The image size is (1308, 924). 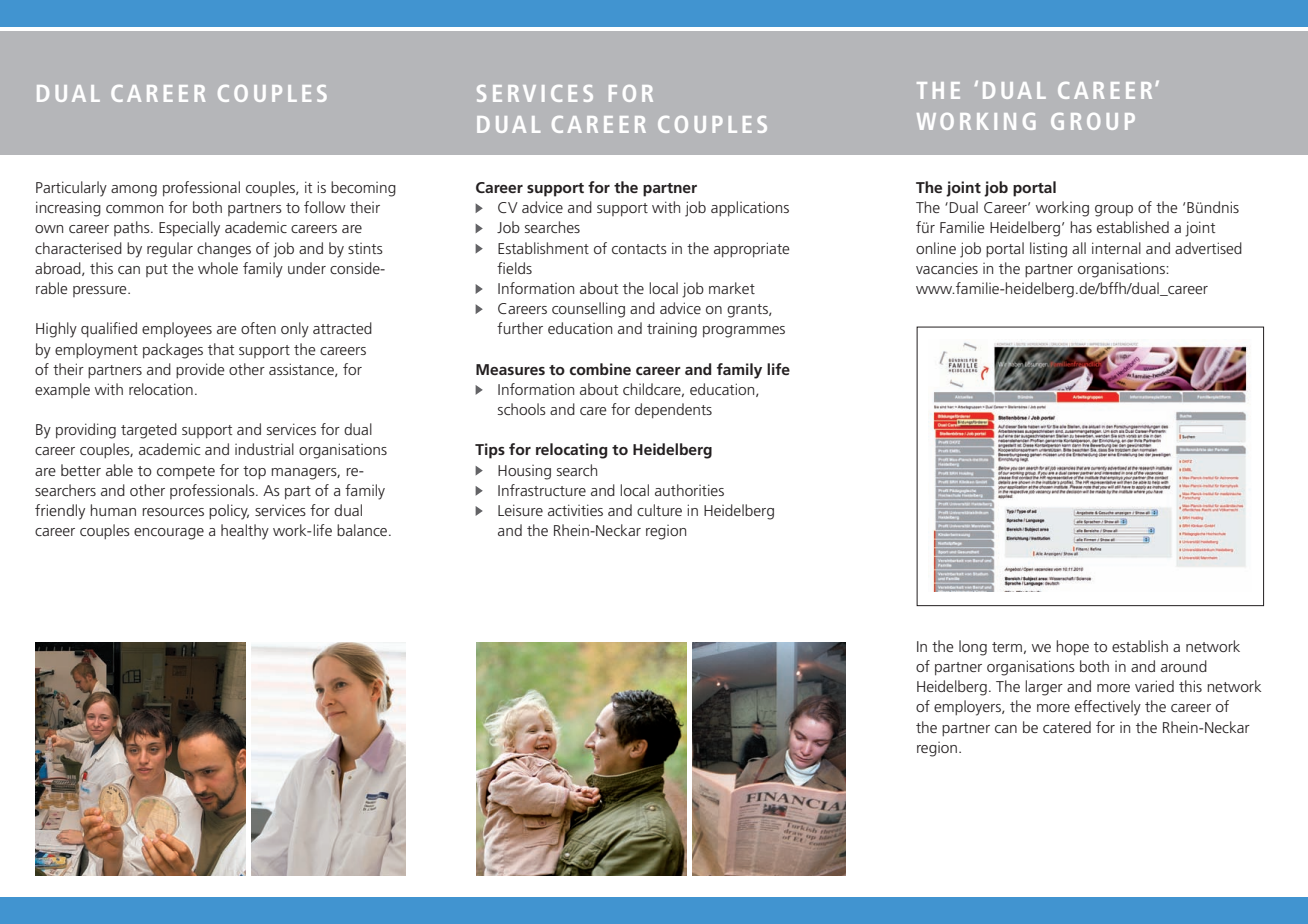 What do you see at coordinates (600, 369) in the document?
I see `combine` at bounding box center [600, 369].
